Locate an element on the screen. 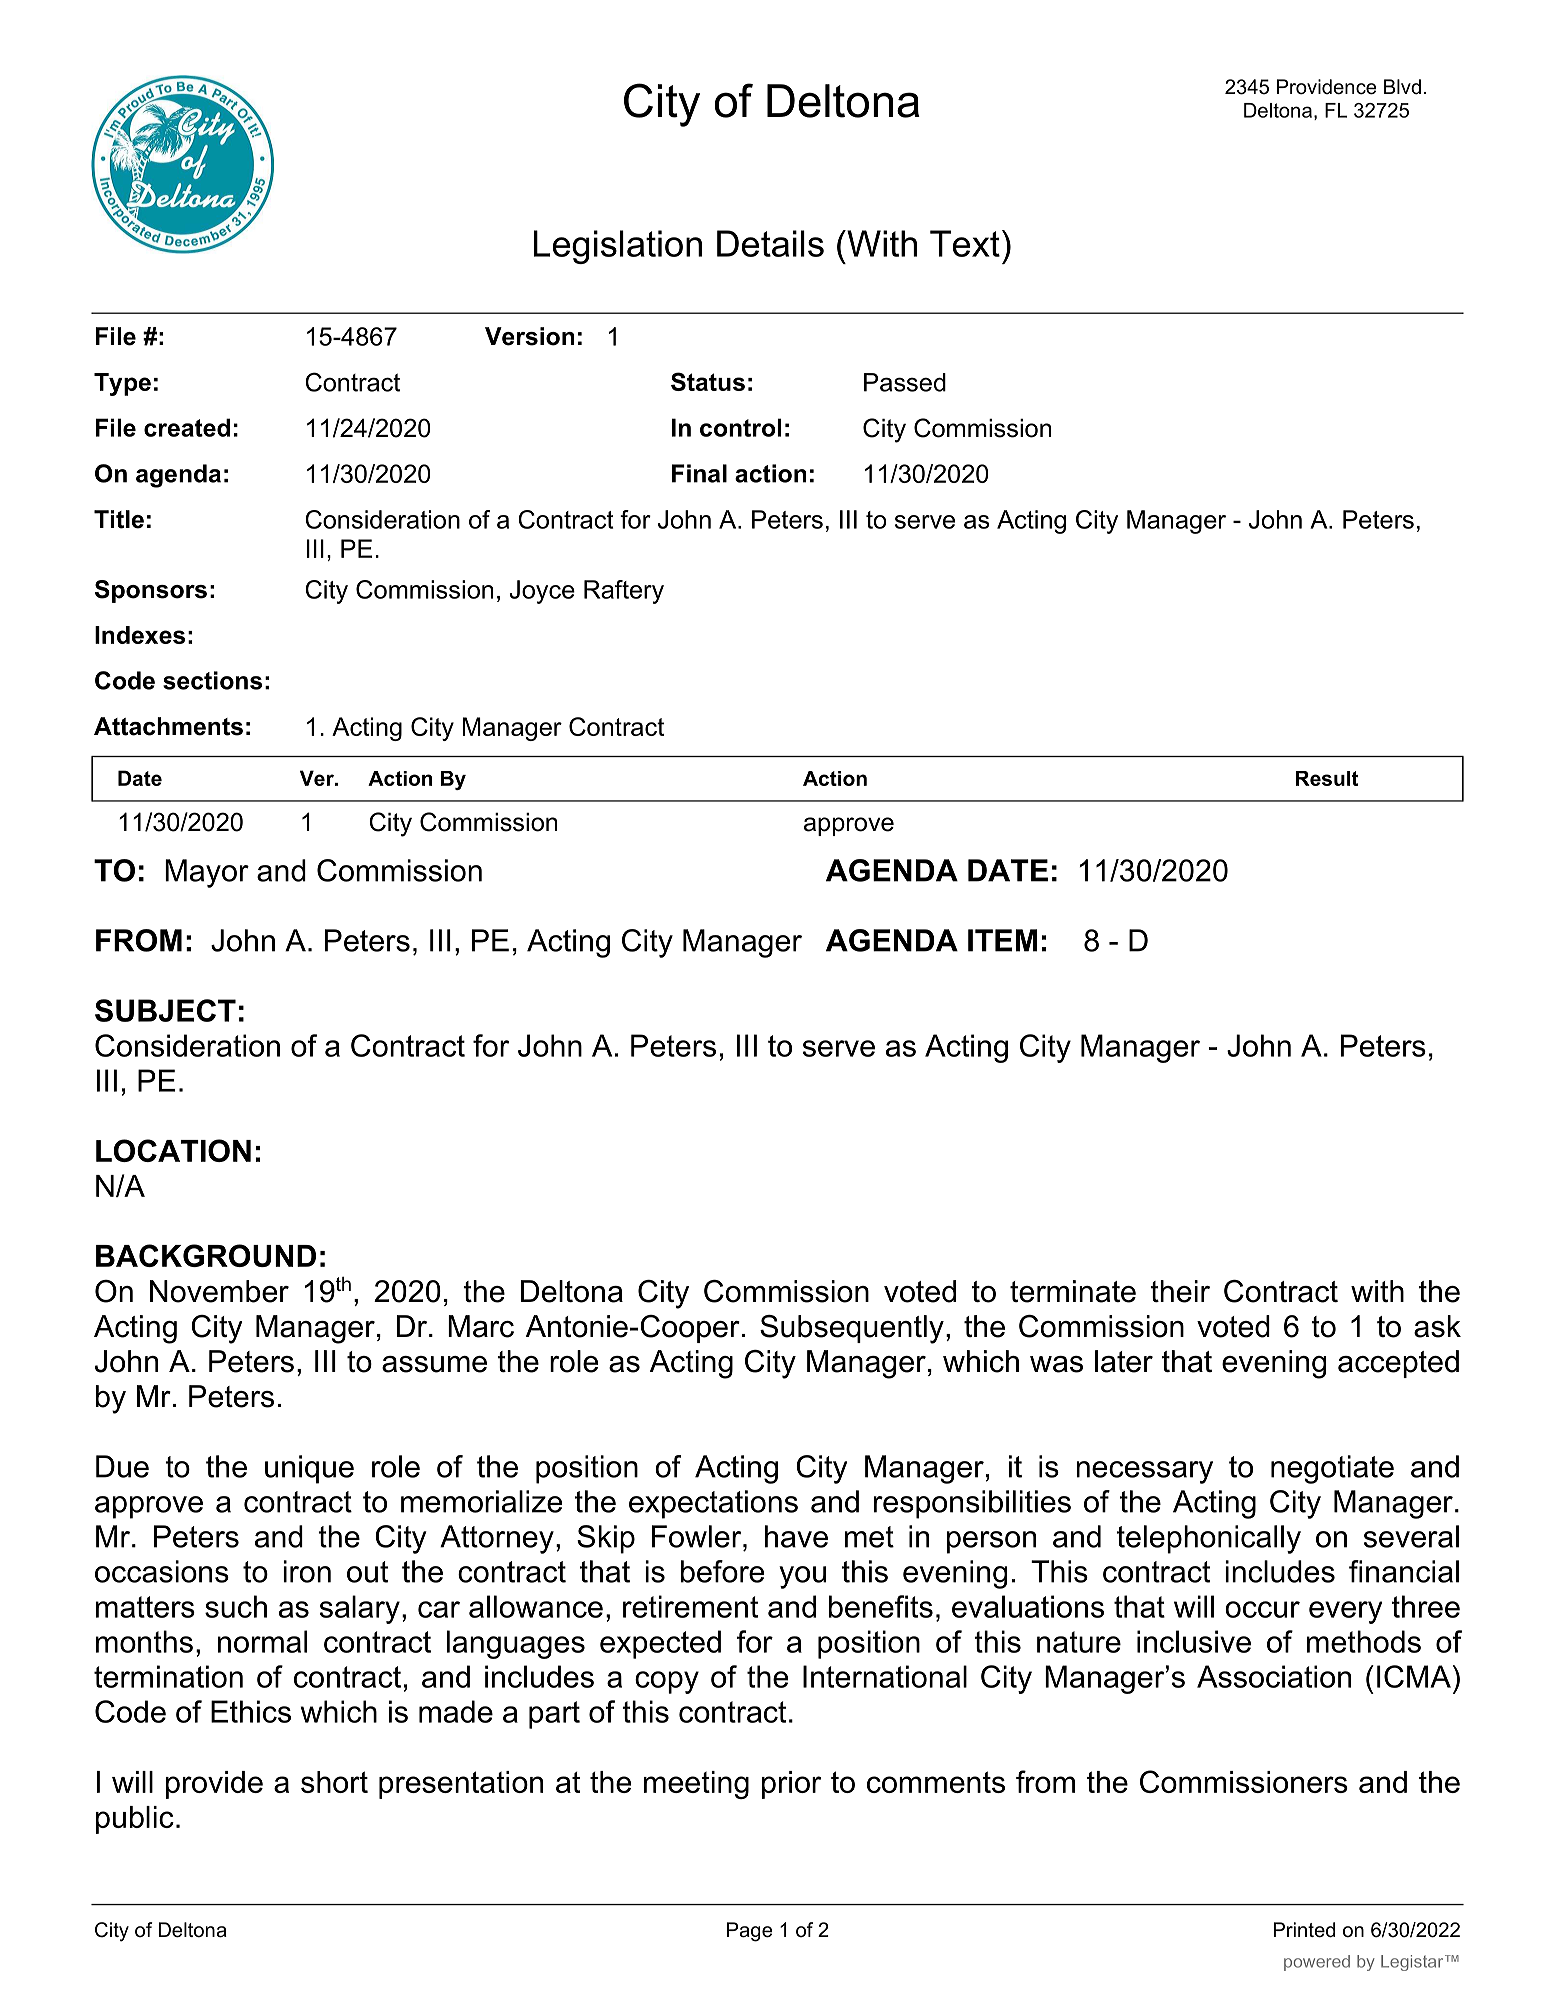 The image size is (1555, 2012). Legislation is located at coordinates (618, 247).
